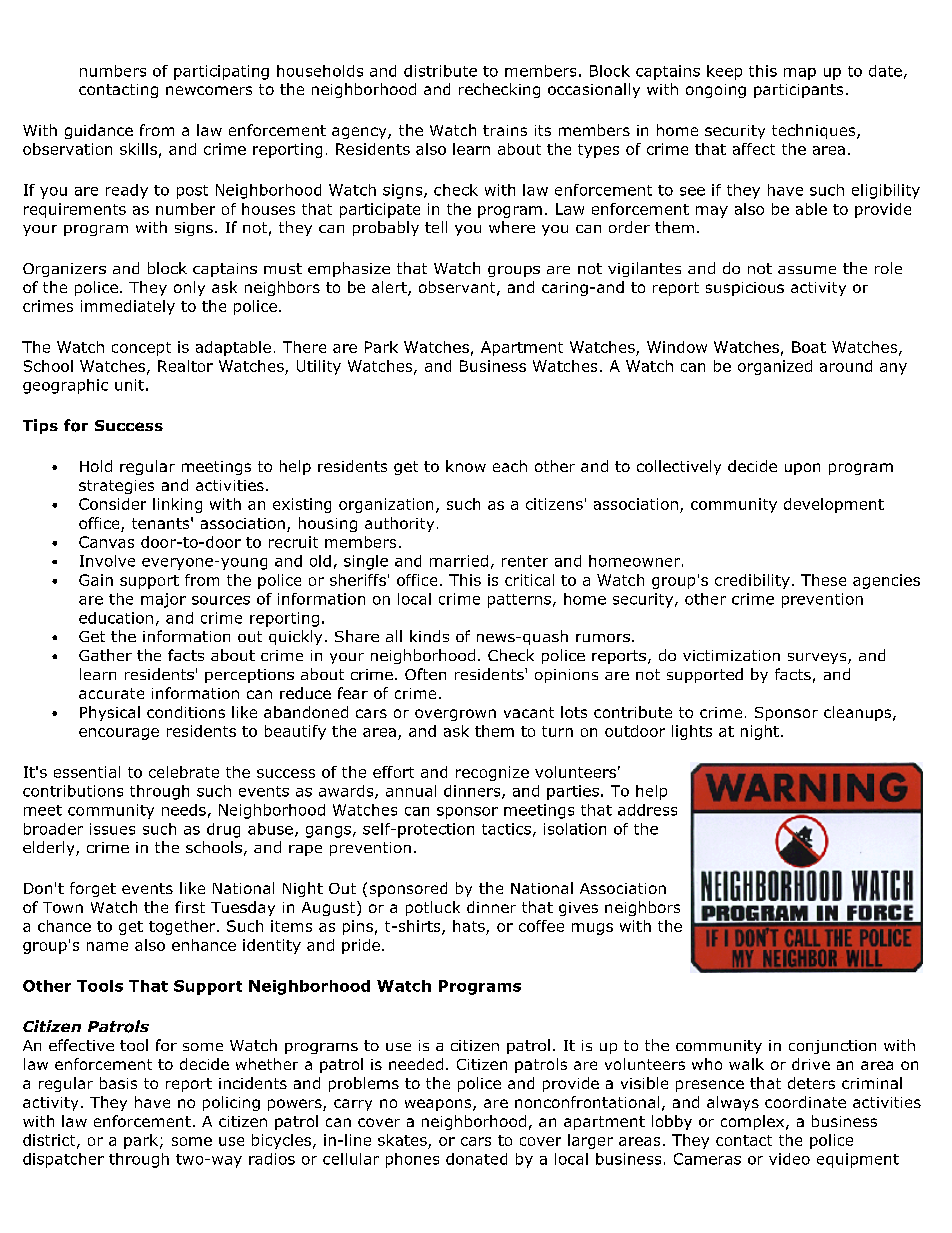 The height and width of the page is (1233, 952). What do you see at coordinates (505, 130) in the page?
I see `trains` at bounding box center [505, 130].
